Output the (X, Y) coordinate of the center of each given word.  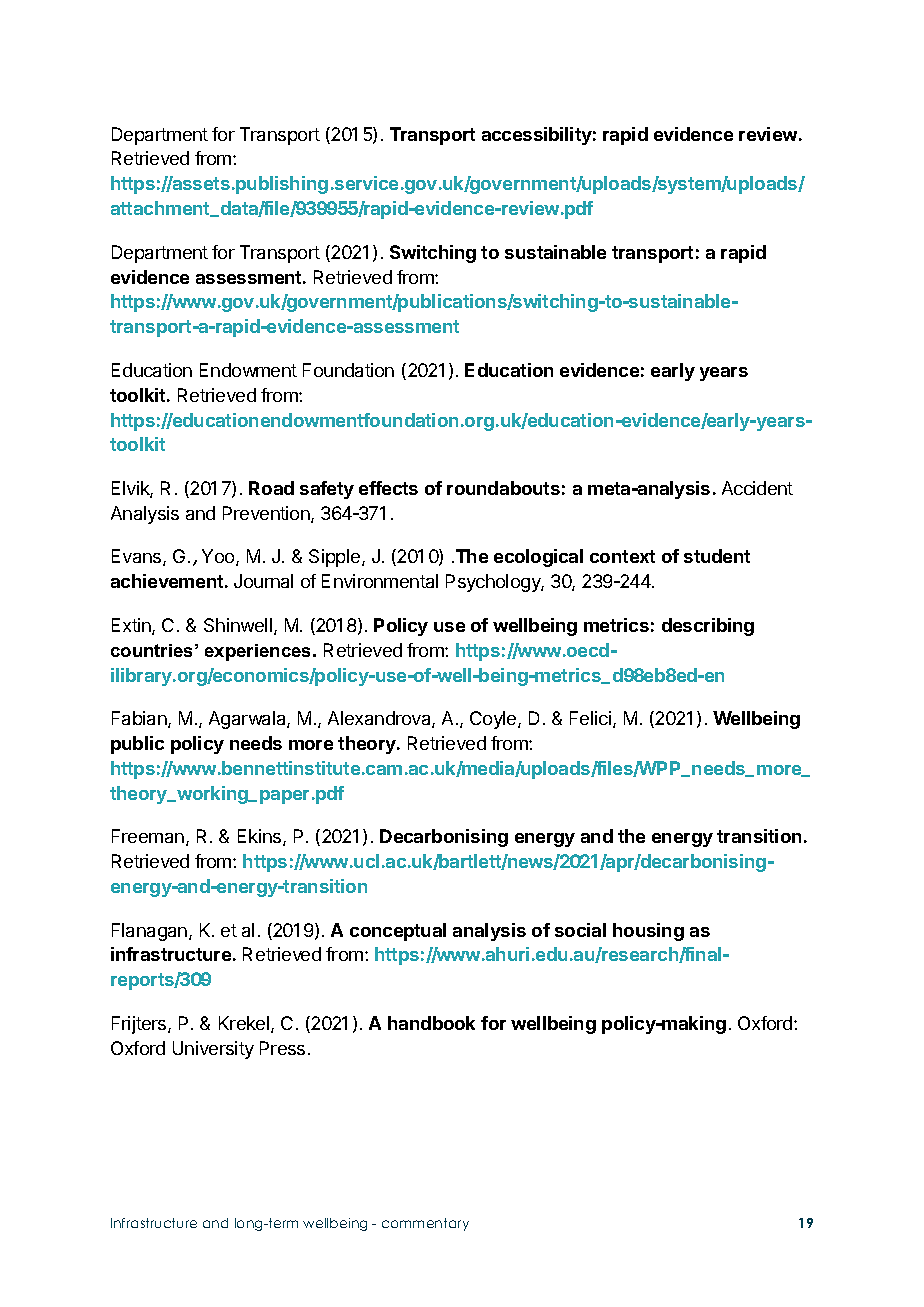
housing (648, 932)
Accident (757, 488)
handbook (431, 1023)
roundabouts (503, 488)
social (580, 930)
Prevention (267, 514)
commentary (425, 1224)
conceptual (398, 932)
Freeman (148, 836)
